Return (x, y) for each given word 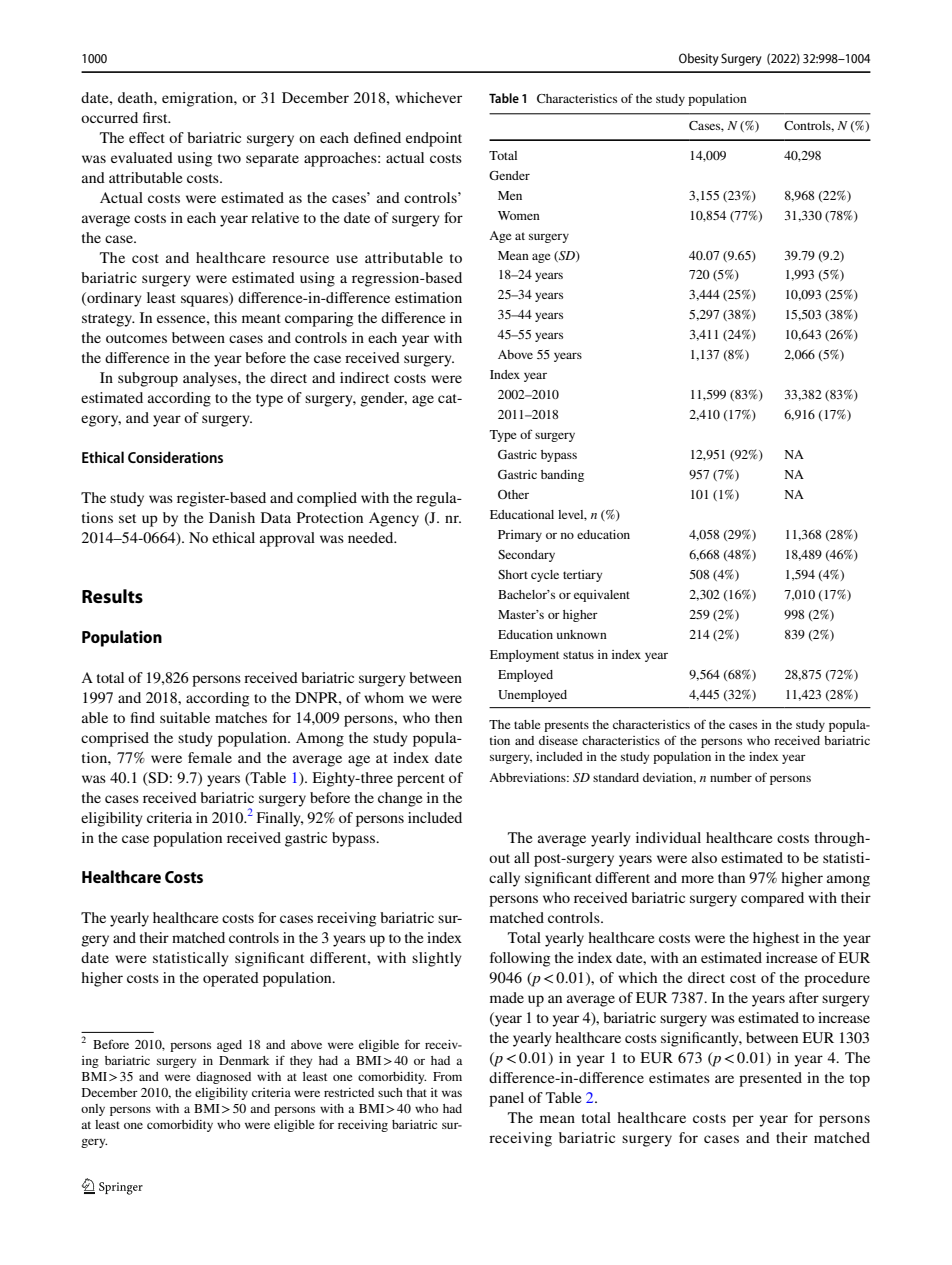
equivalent (602, 596)
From (447, 1076)
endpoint (434, 139)
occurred (109, 117)
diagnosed (223, 1078)
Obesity (699, 59)
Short (513, 574)
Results (112, 596)
